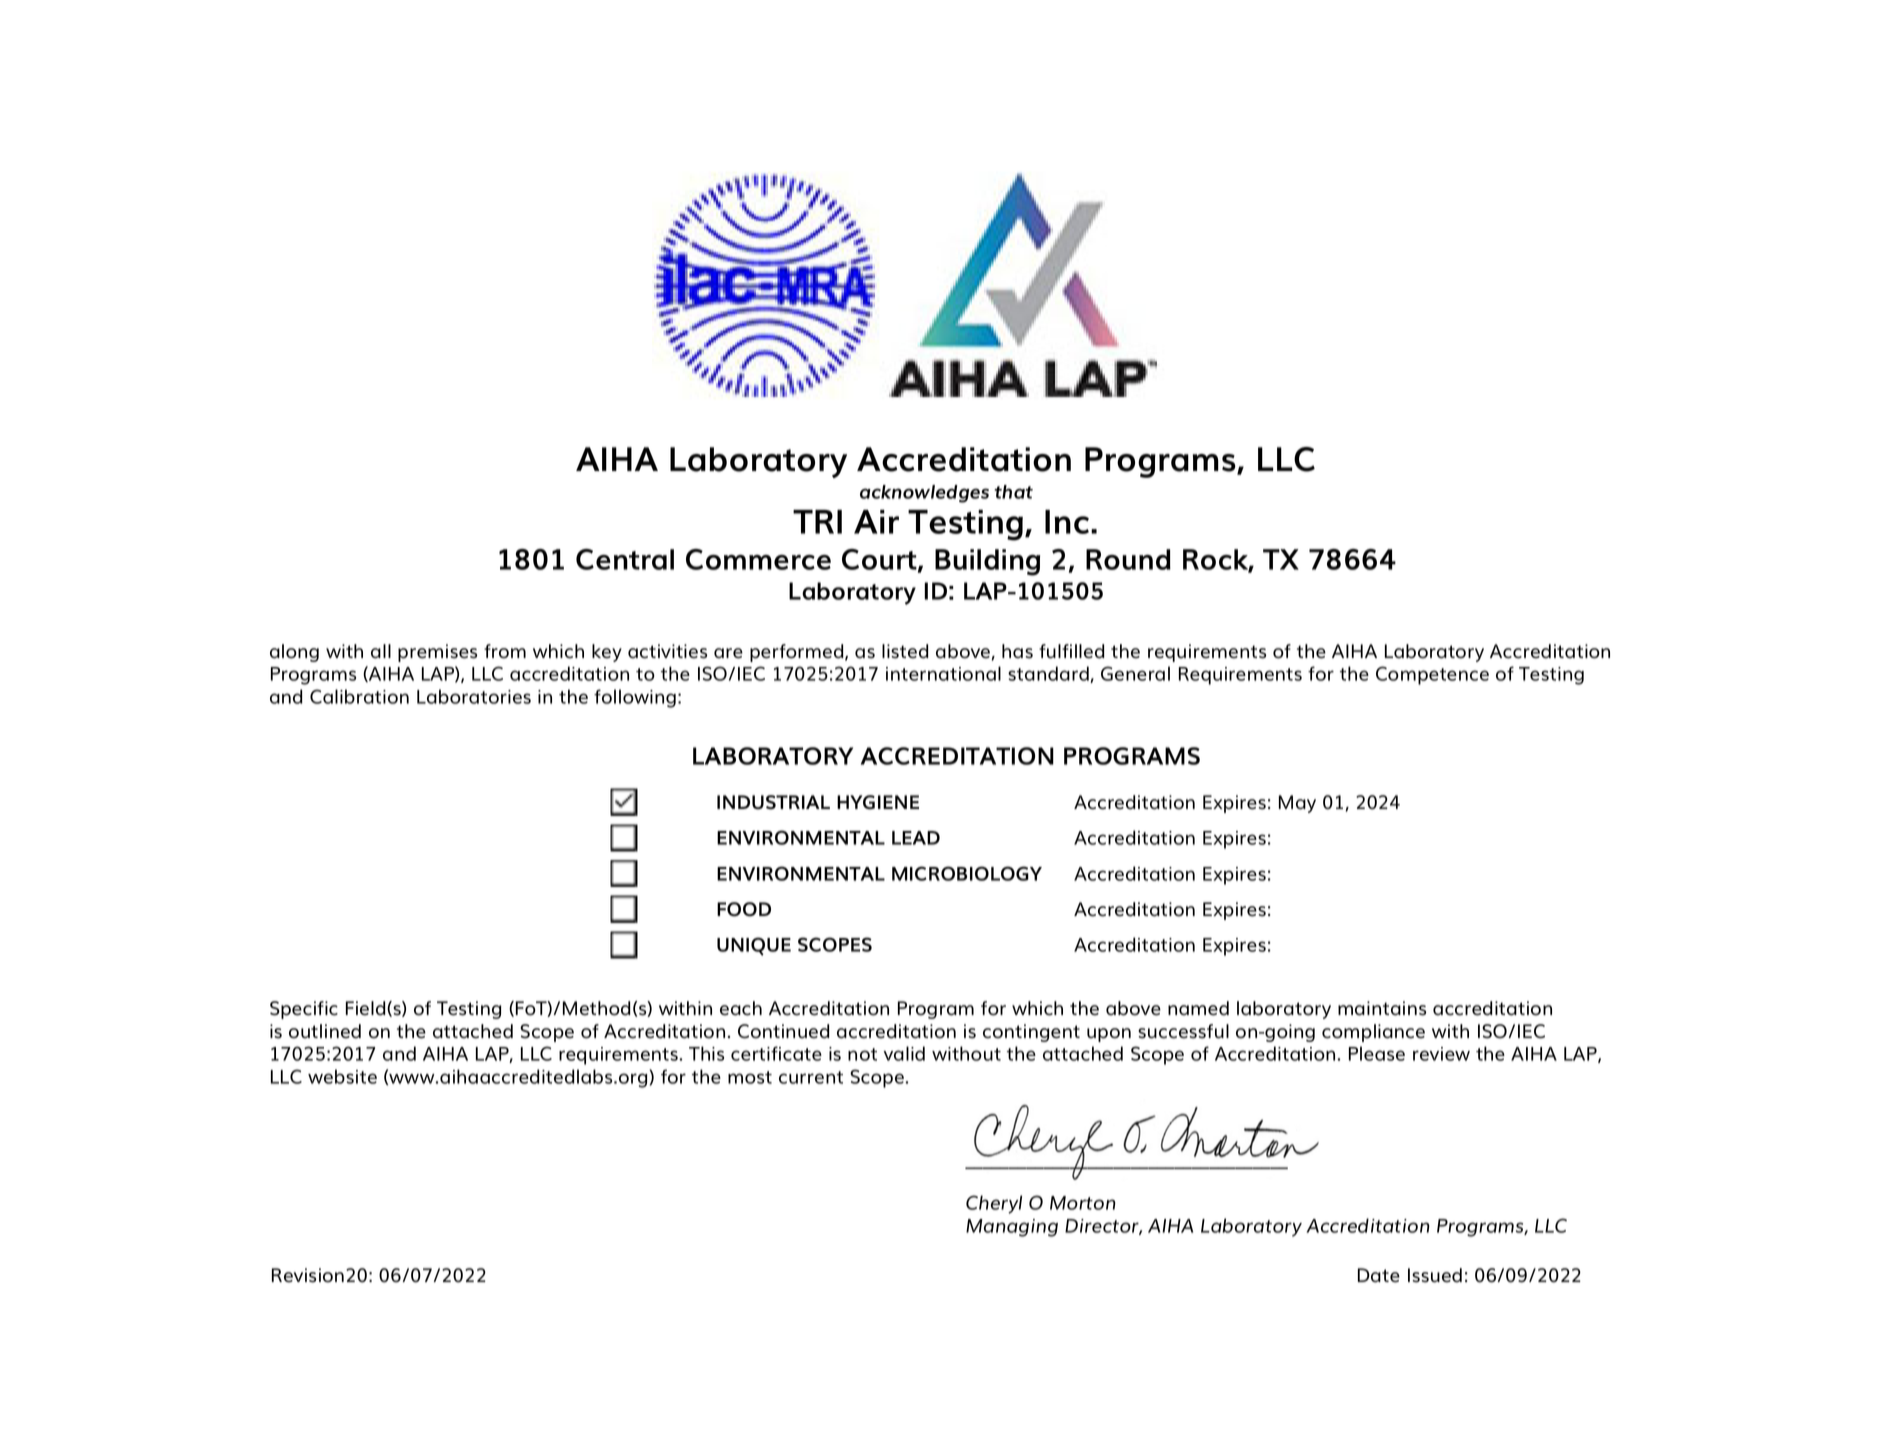 The width and height of the screenshot is (1879, 1452). What do you see at coordinates (878, 802) in the screenshot?
I see `HYGIENE` at bounding box center [878, 802].
